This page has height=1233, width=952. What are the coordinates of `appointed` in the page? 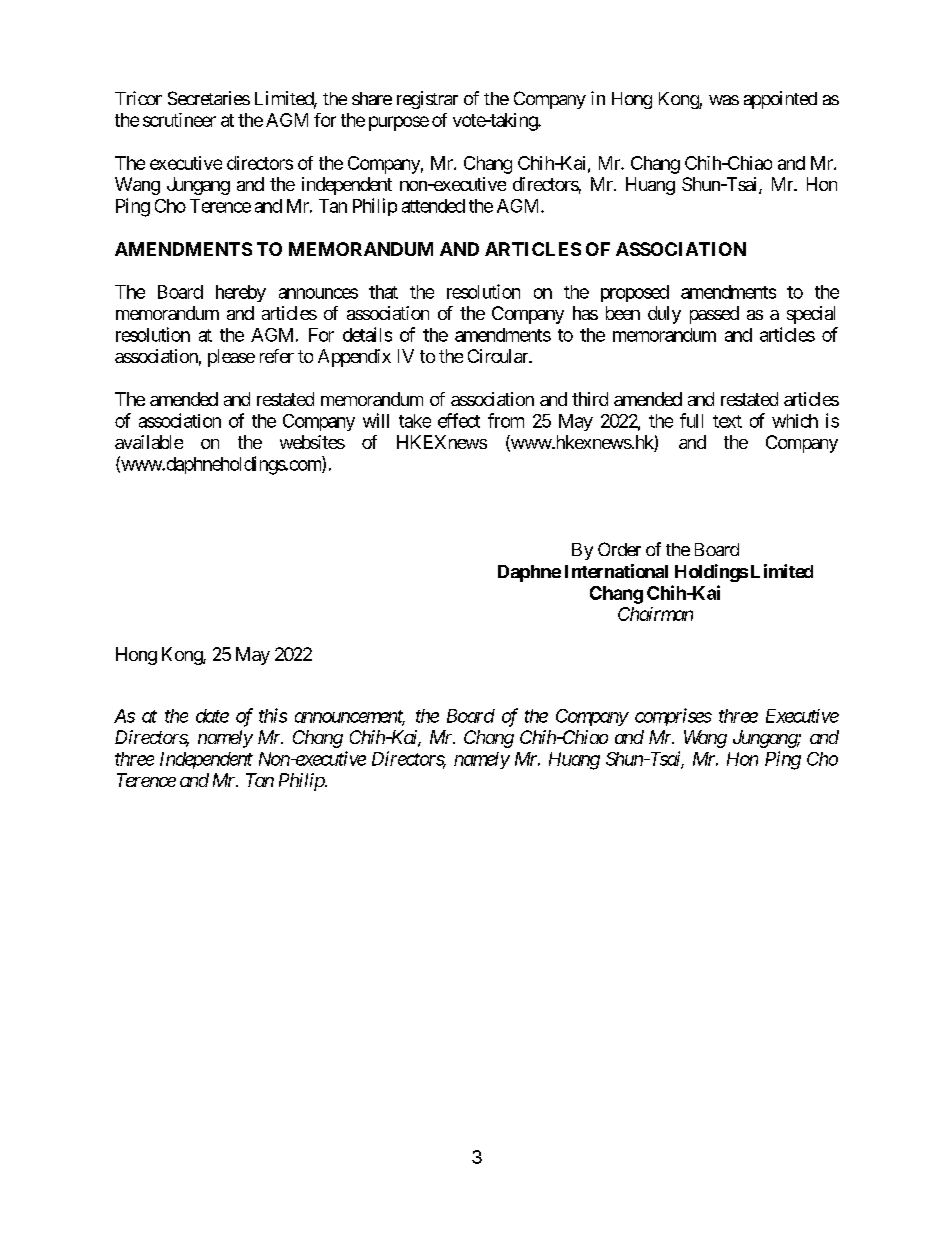 It's located at (780, 100).
